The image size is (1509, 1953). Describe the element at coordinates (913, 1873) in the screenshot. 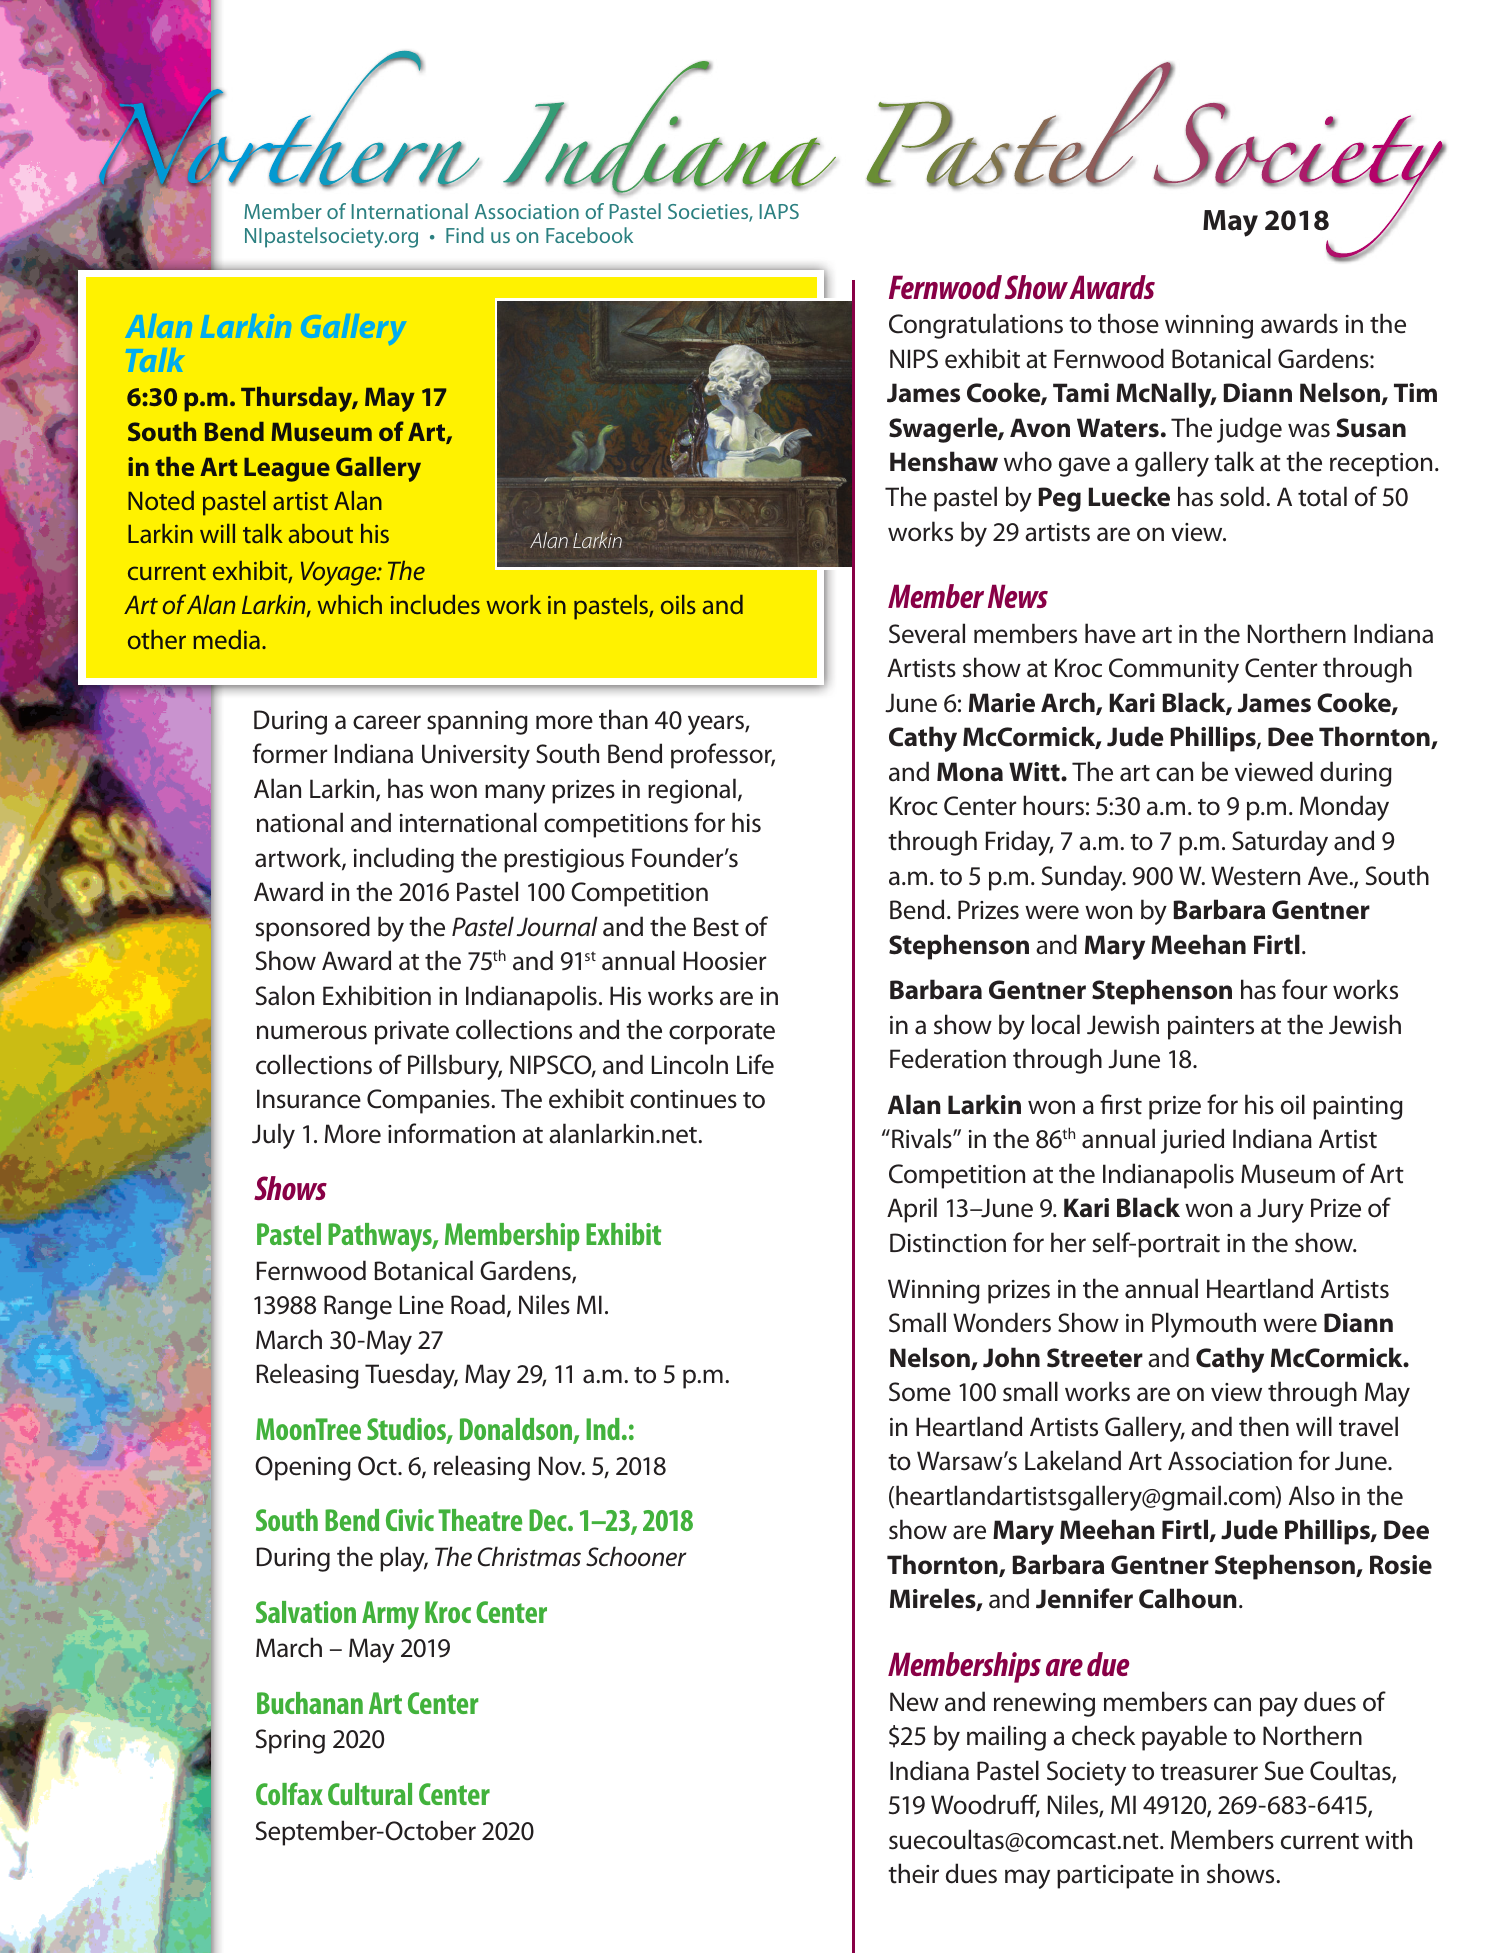

I see `their` at that location.
